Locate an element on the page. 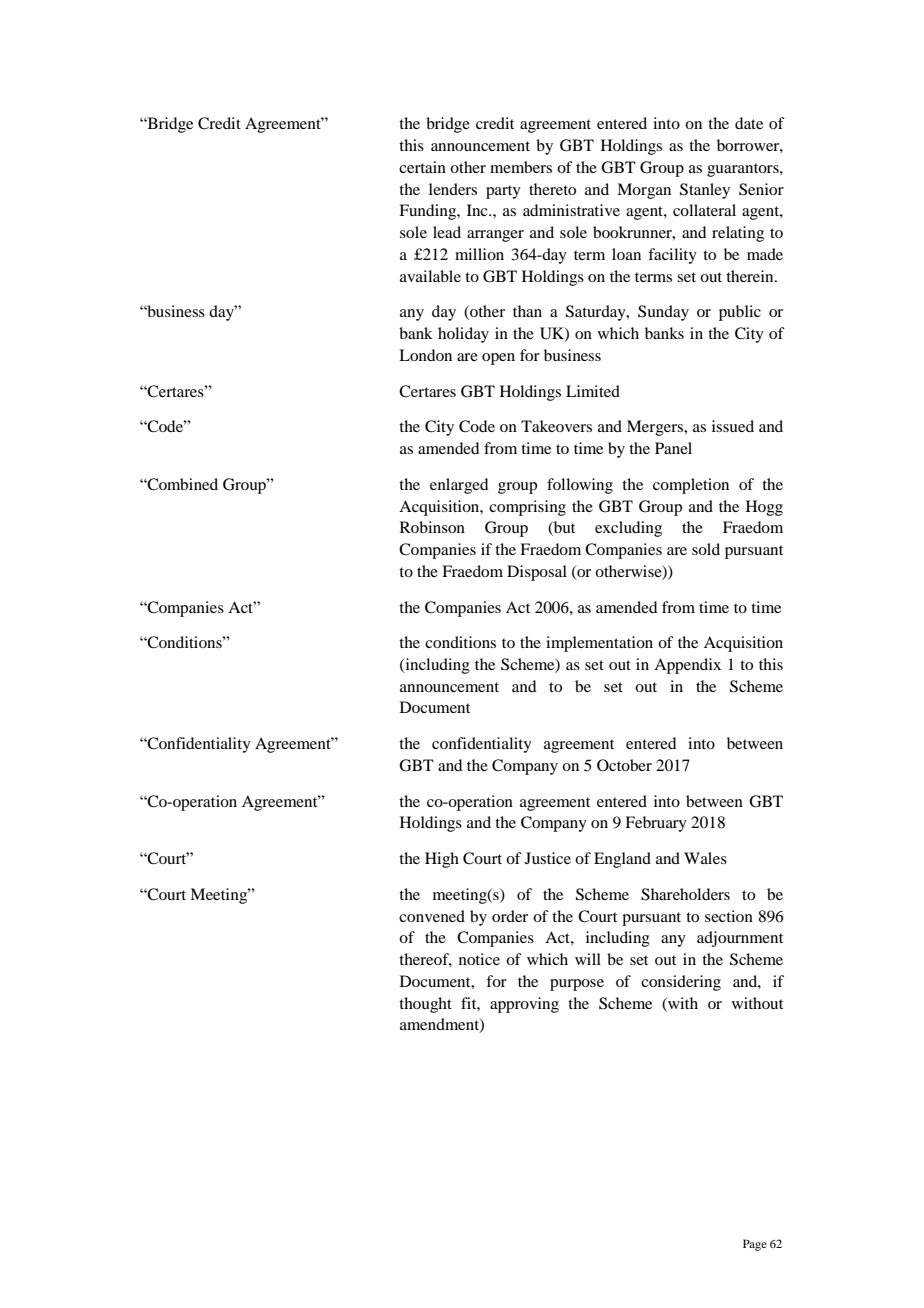 This page has width=924, height=1308. lenders is located at coordinates (453, 189).
